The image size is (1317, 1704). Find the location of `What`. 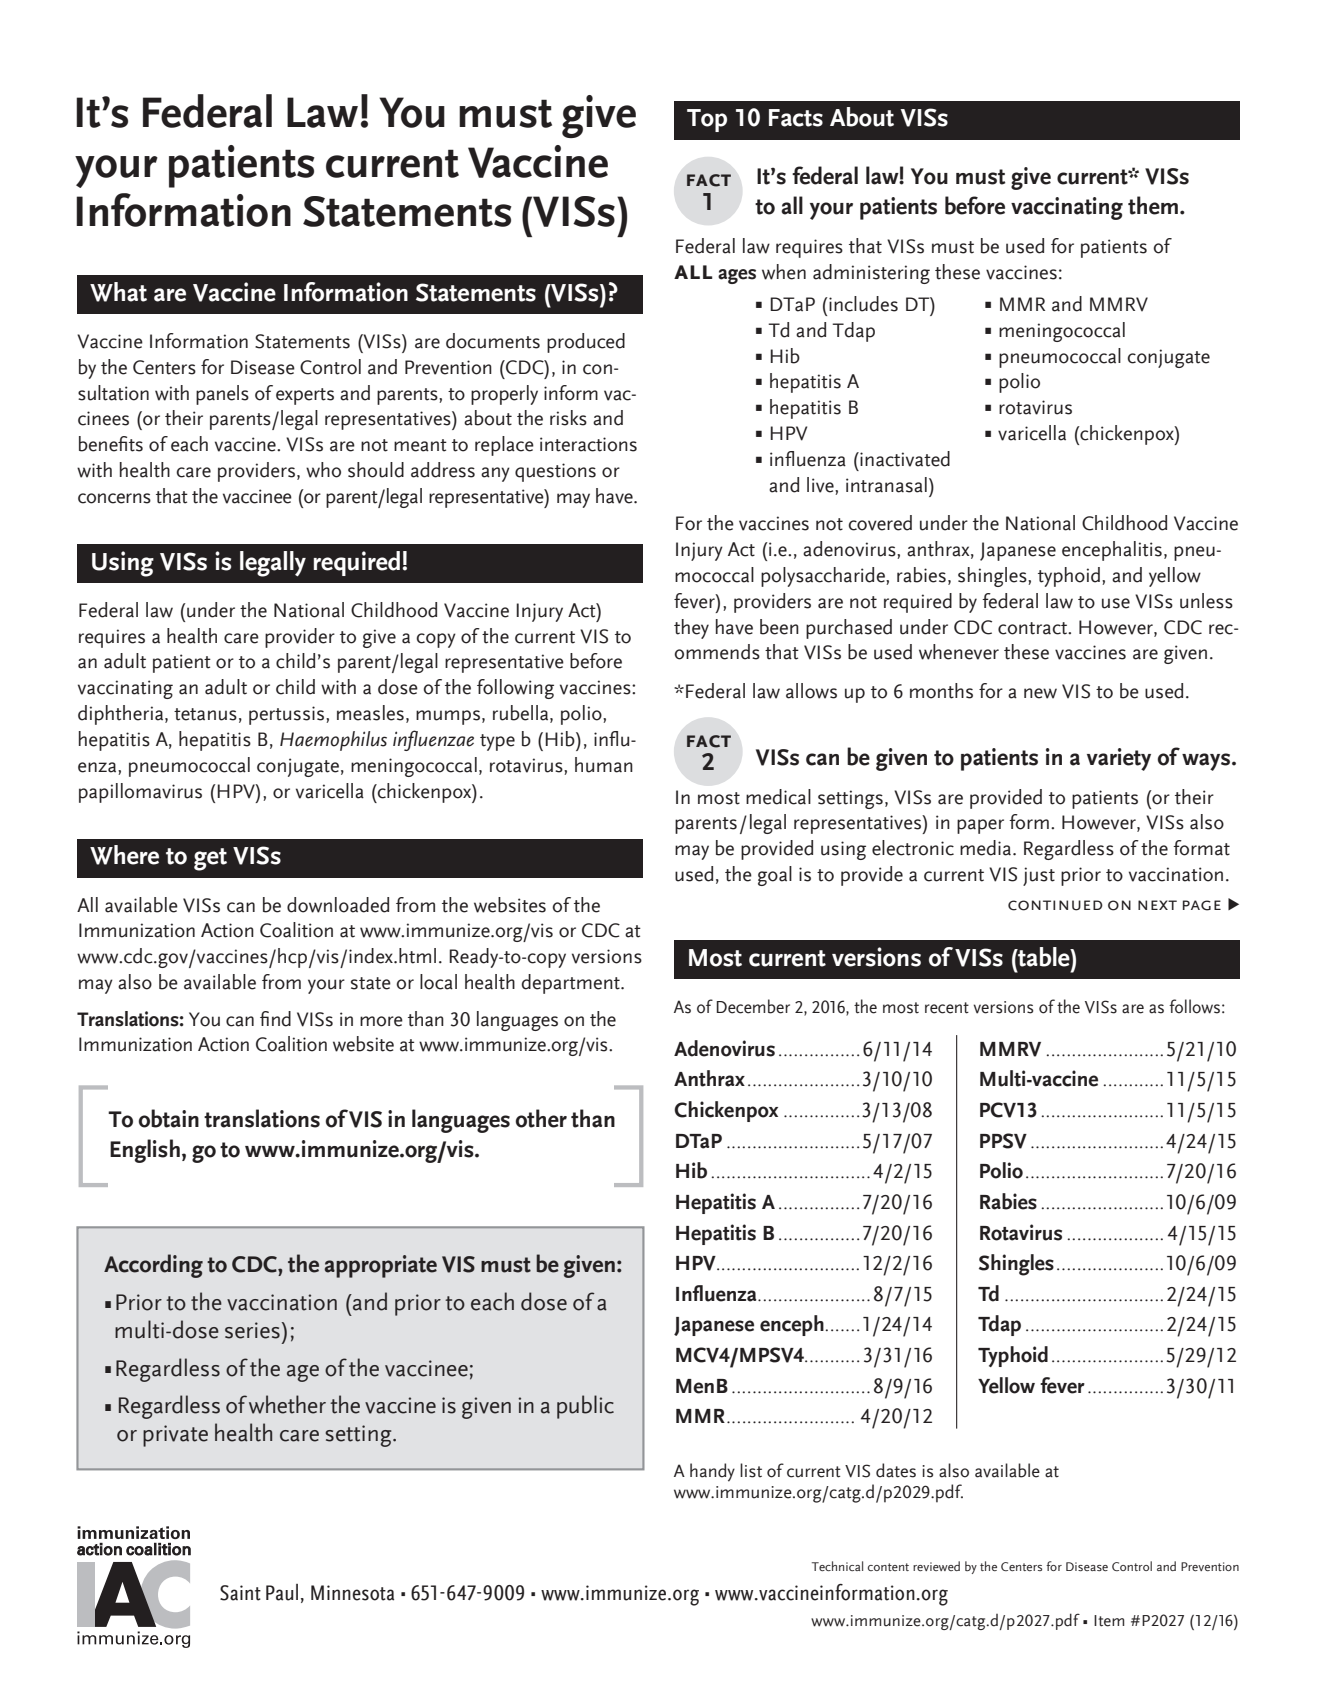

What is located at coordinates (118, 292).
